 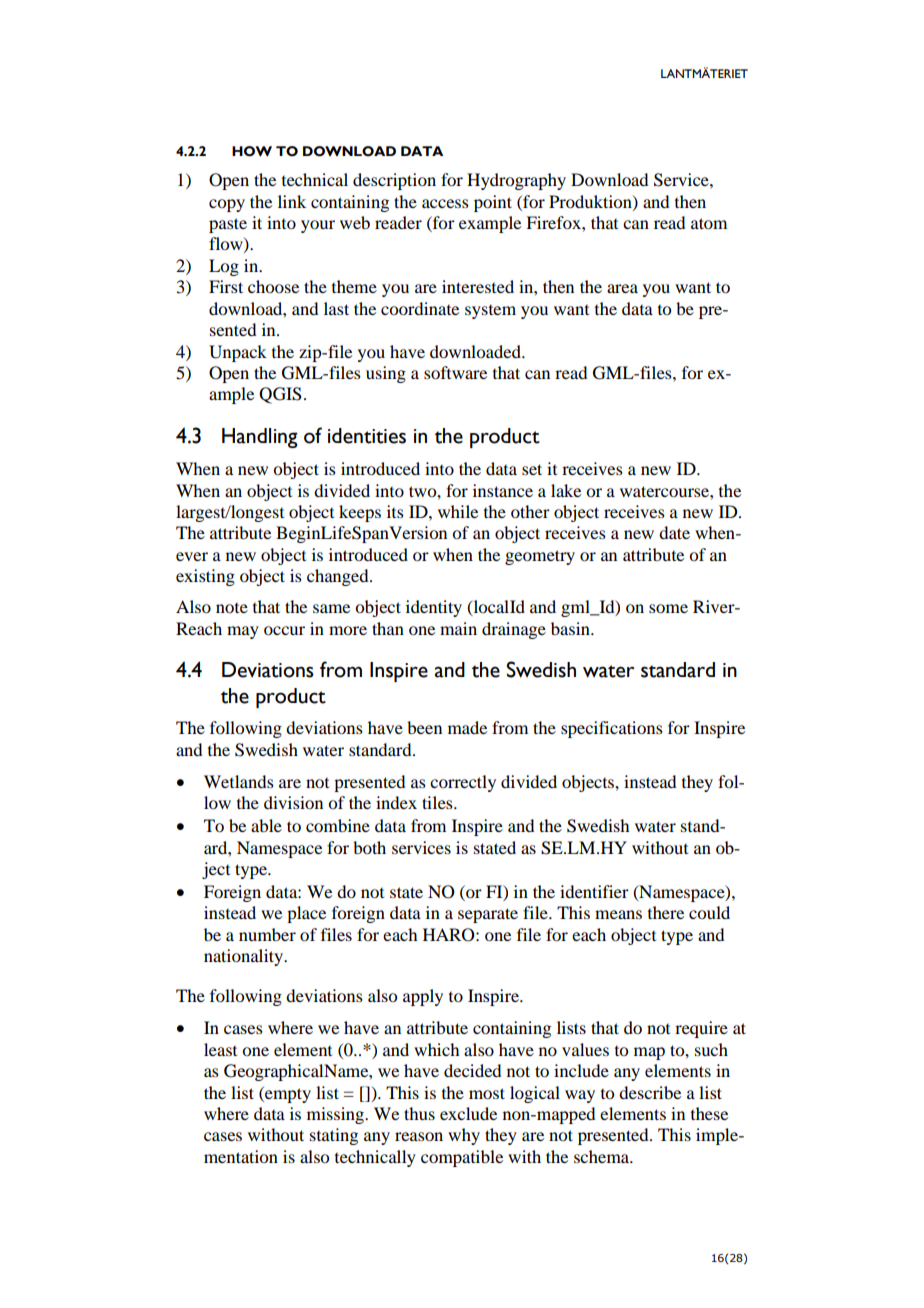 What do you see at coordinates (292, 201) in the screenshot?
I see `link` at bounding box center [292, 201].
